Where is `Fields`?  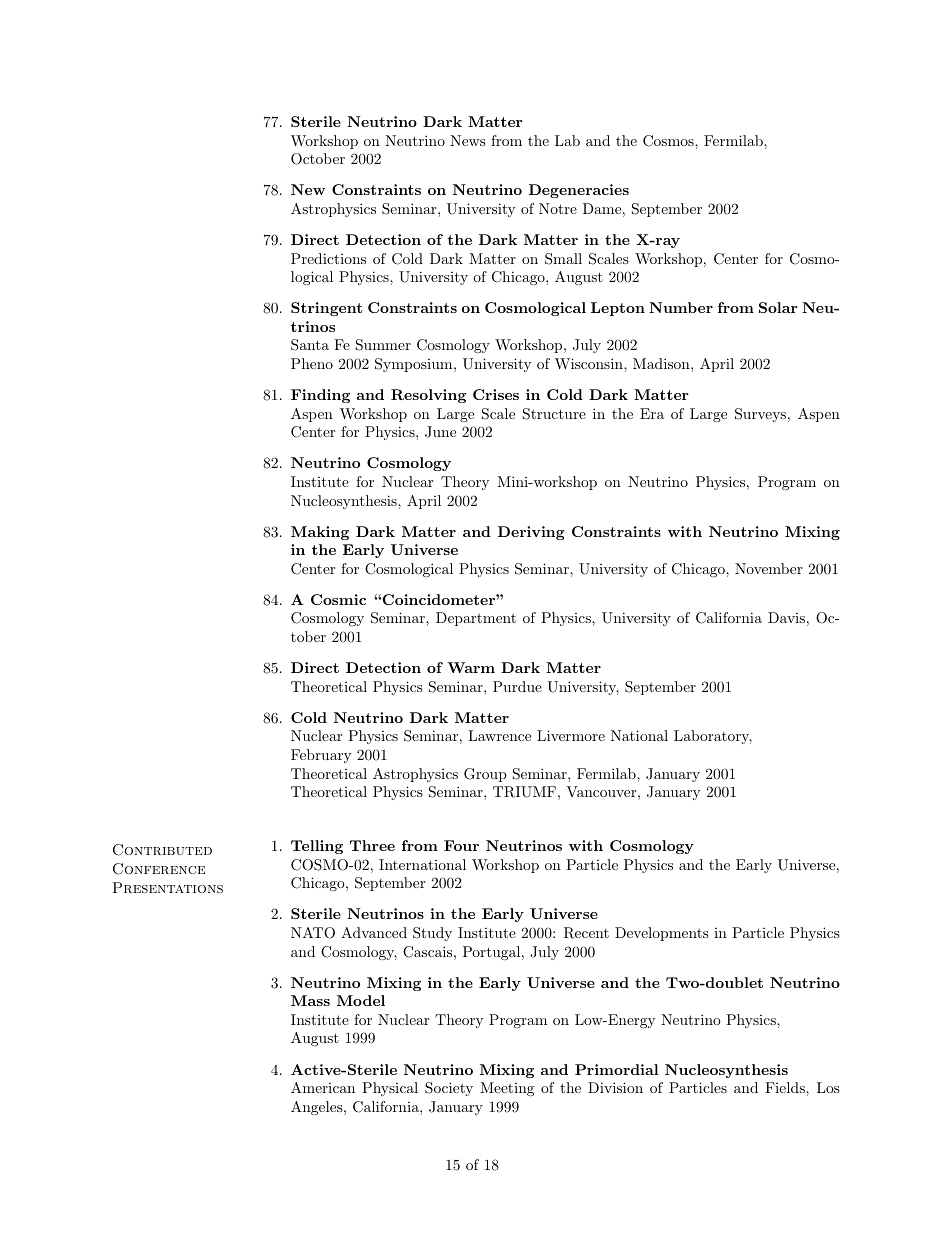
Fields is located at coordinates (786, 1087).
